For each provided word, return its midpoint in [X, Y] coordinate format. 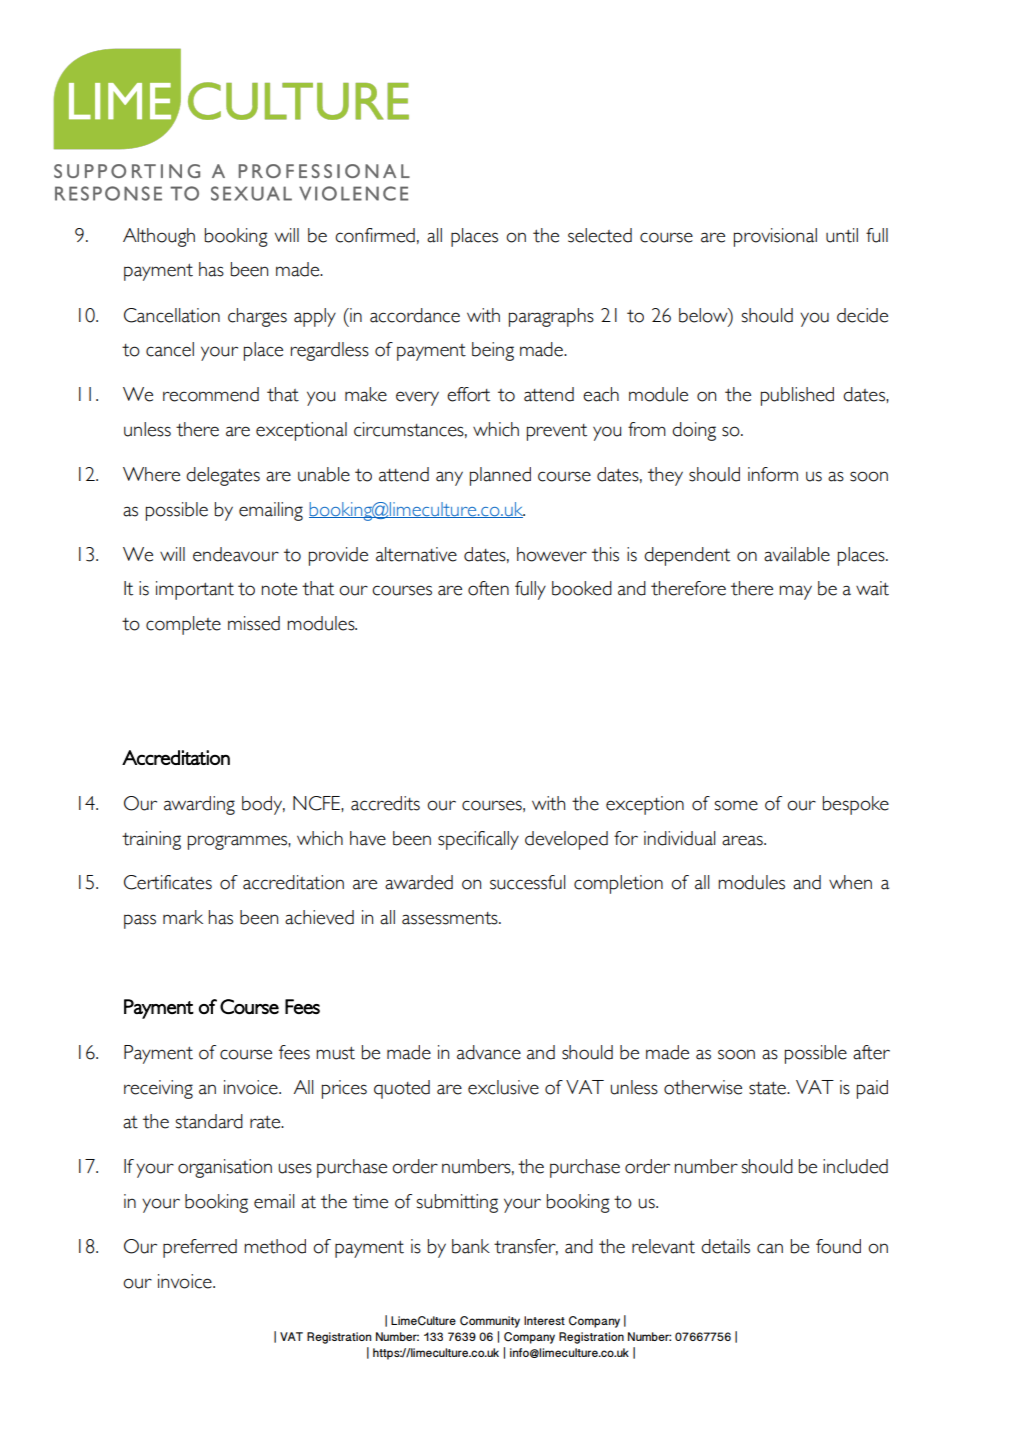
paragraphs [551, 317]
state [768, 1088]
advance [489, 1052]
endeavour [236, 554]
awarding [199, 805]
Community [490, 1322]
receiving [158, 1089]
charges [257, 317]
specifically [478, 840]
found [838, 1246]
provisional [775, 237]
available [797, 554]
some [736, 805]
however [552, 554]
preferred [200, 1248]
